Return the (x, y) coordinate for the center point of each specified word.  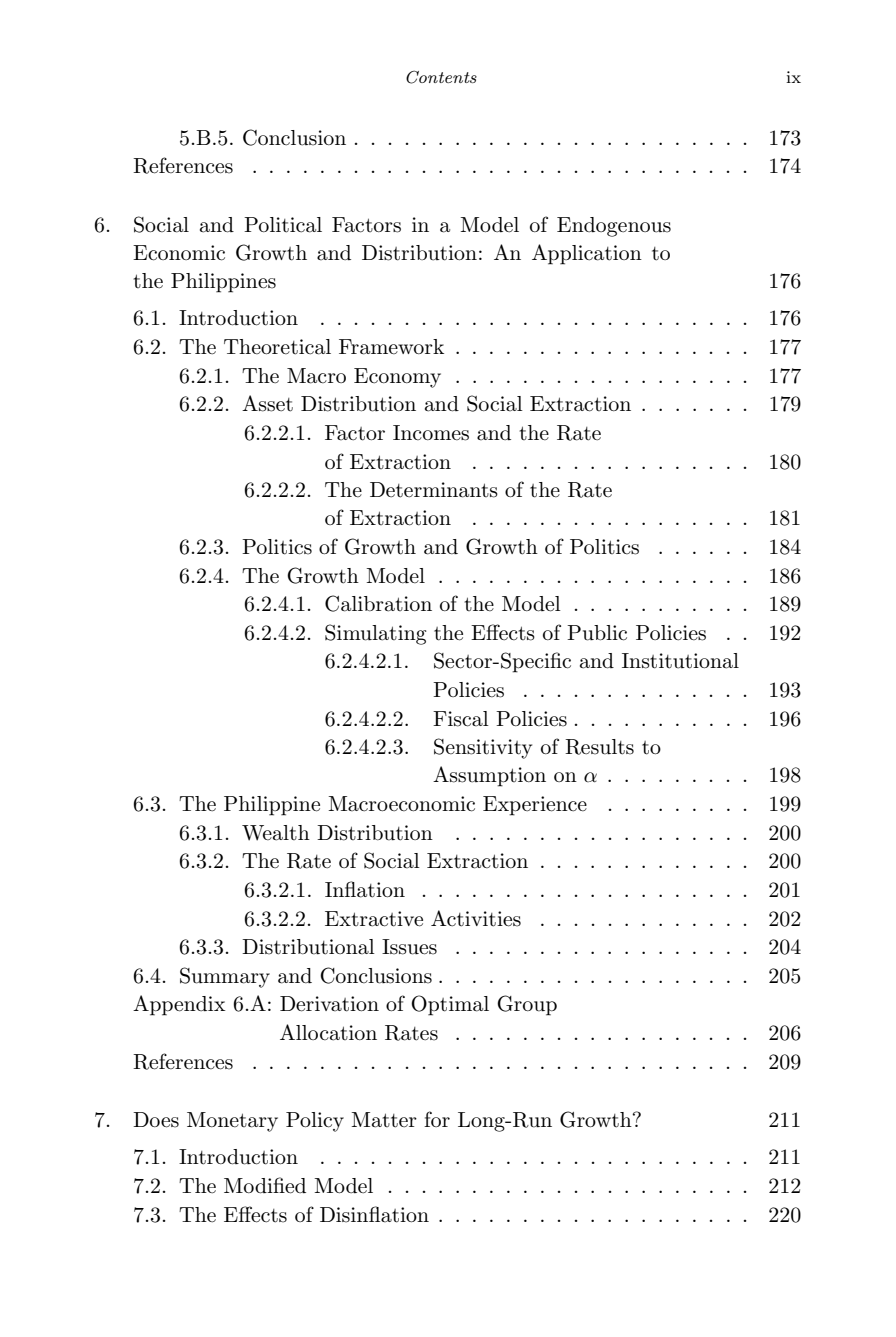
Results (599, 747)
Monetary (232, 1122)
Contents (441, 77)
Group (527, 1005)
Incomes (431, 433)
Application (587, 254)
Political (283, 225)
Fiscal (461, 719)
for (437, 1119)
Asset (267, 403)
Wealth (276, 833)
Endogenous (614, 227)
